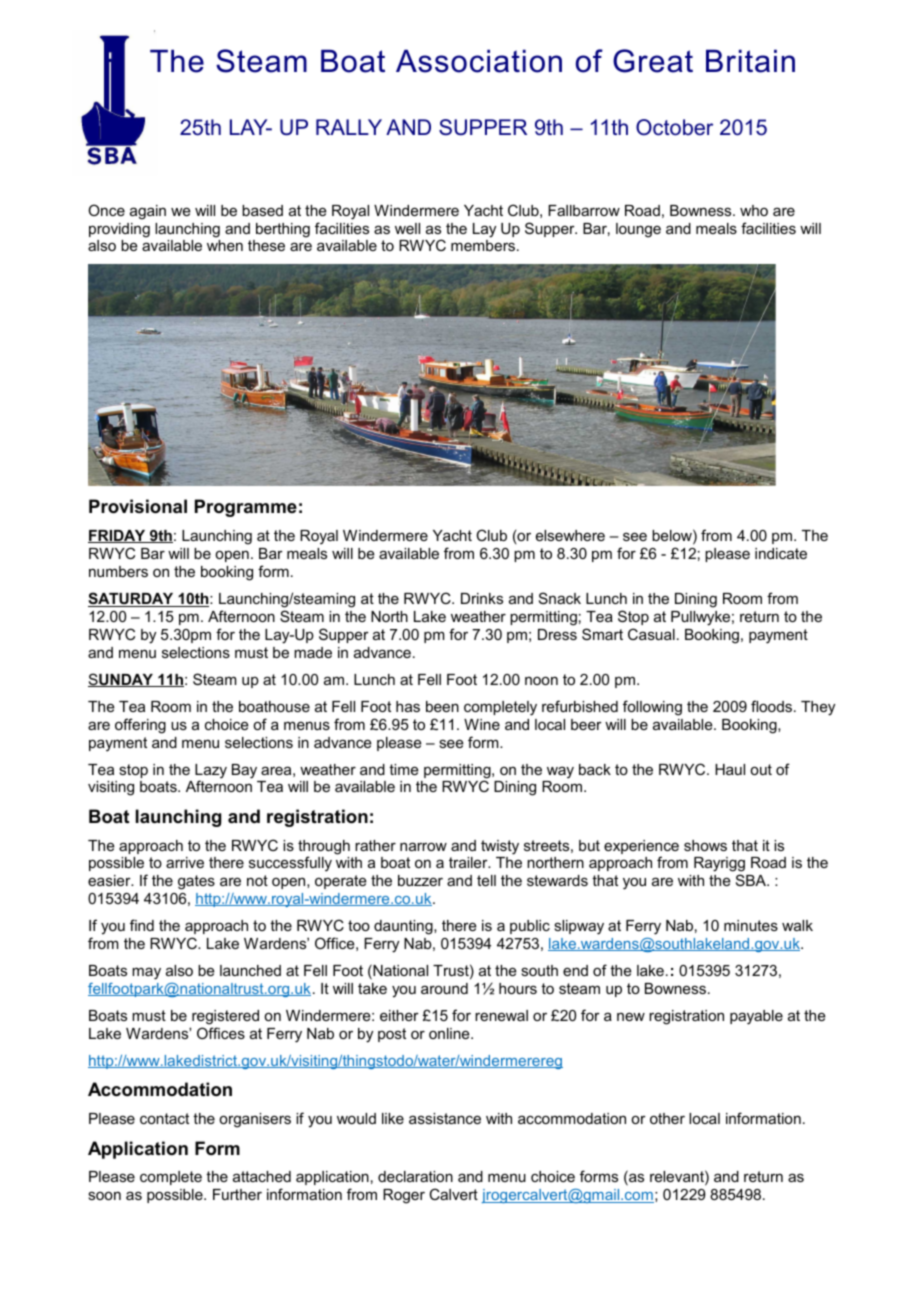 This screenshot has height=1308, width=924. What do you see at coordinates (730, 769) in the screenshot?
I see `Haul` at bounding box center [730, 769].
